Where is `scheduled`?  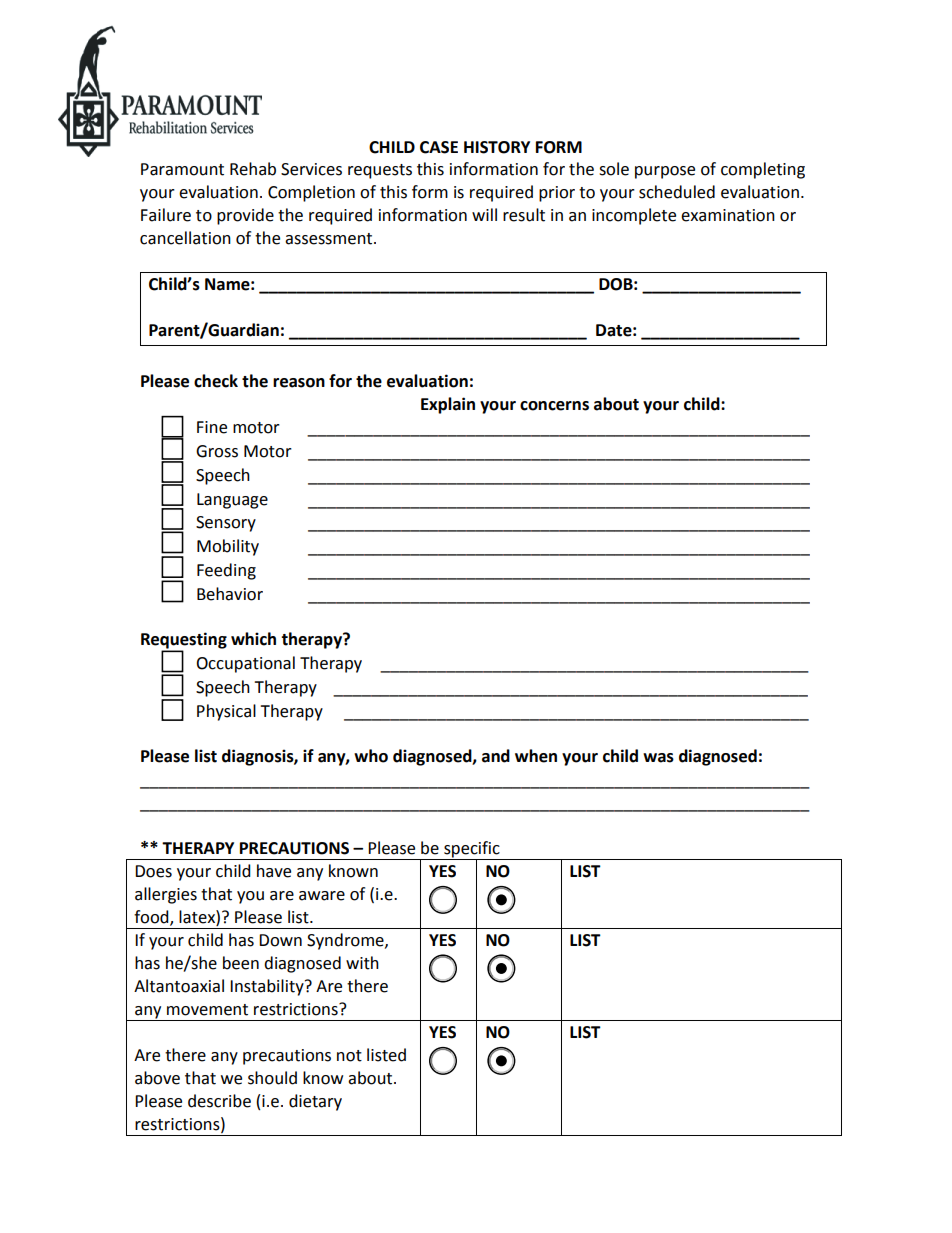 scheduled is located at coordinates (677, 192).
